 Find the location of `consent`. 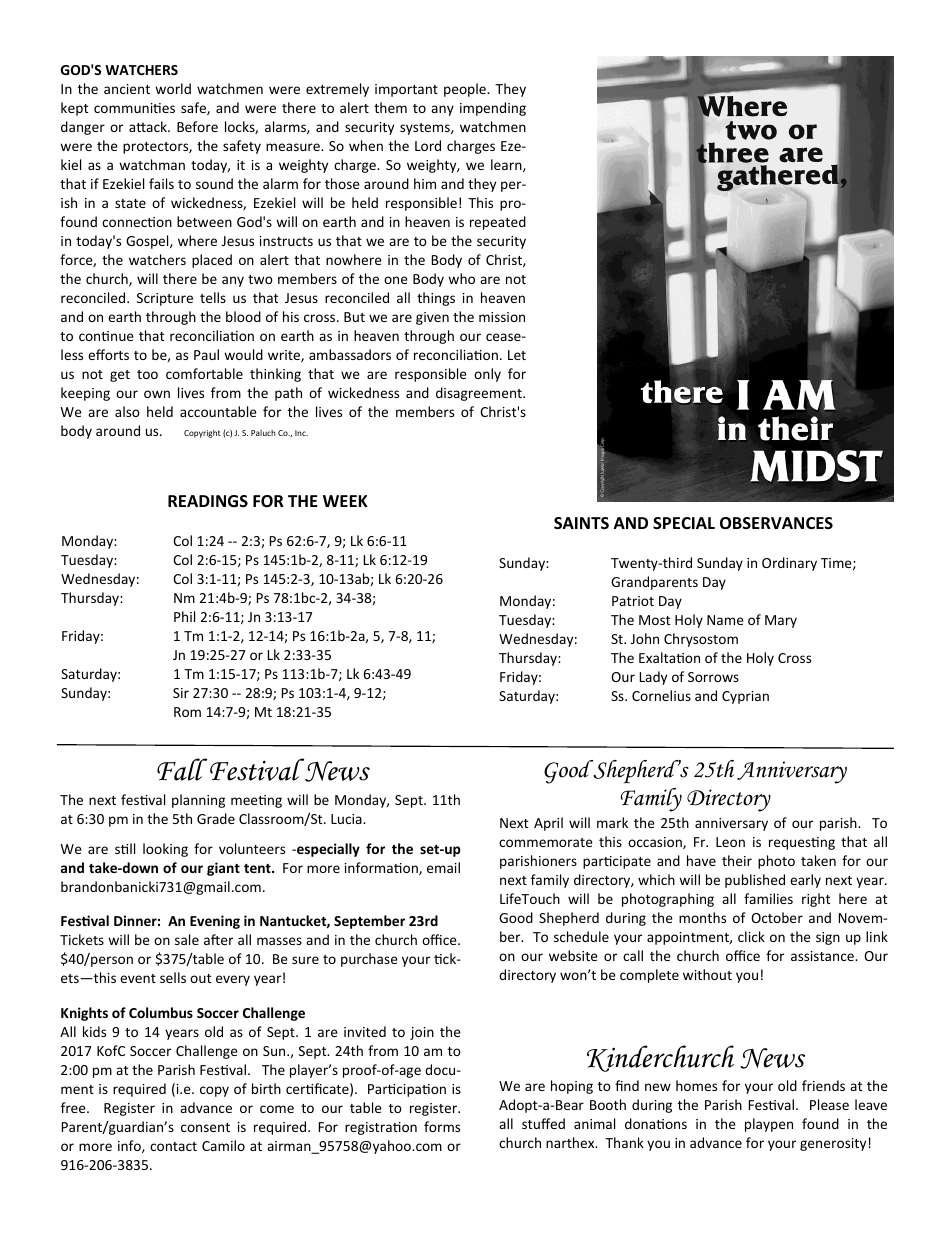

consent is located at coordinates (205, 1127).
